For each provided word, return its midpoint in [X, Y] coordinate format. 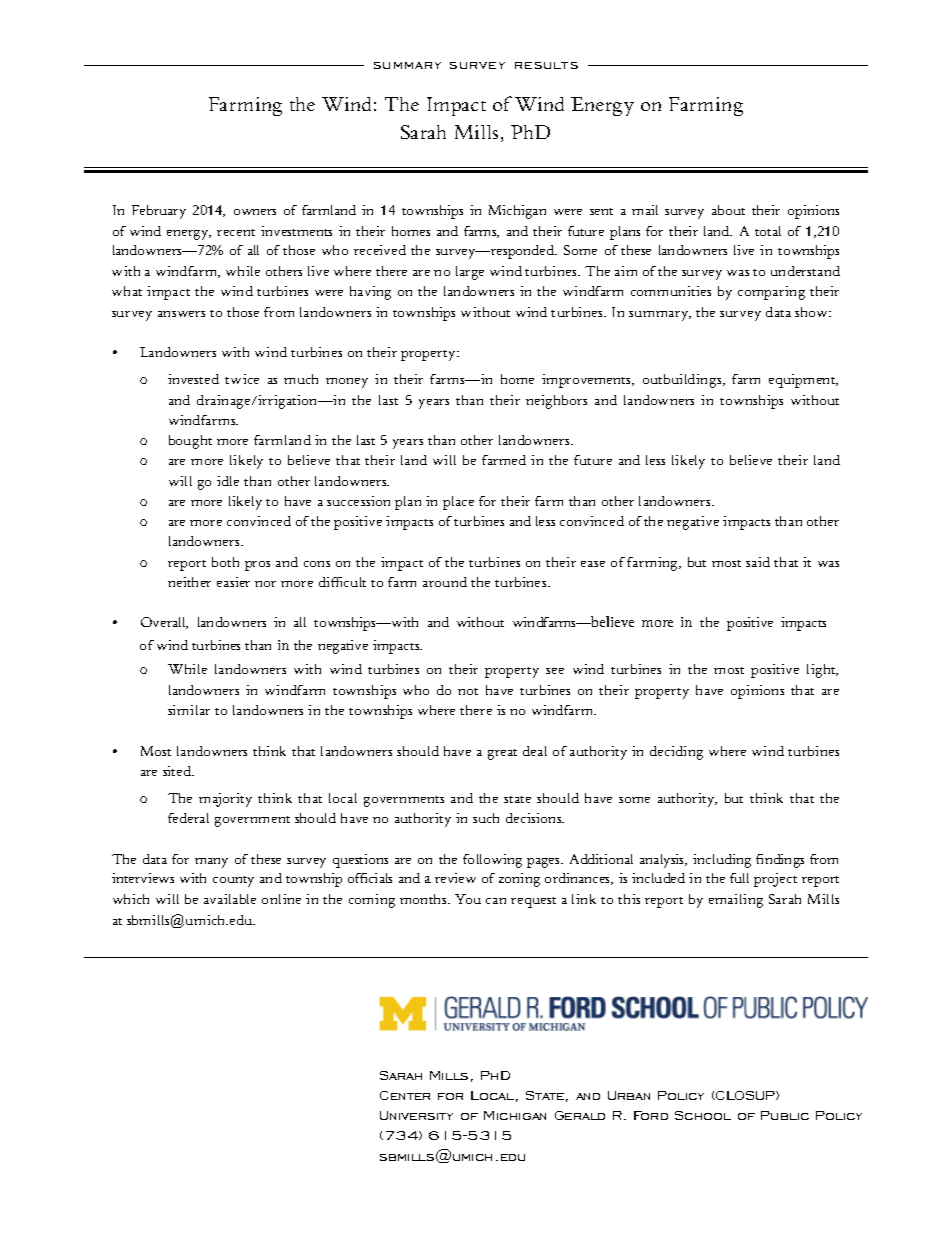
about [728, 210]
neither [189, 582]
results [546, 65]
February [159, 212]
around [445, 582]
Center [405, 1095]
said [758, 562]
